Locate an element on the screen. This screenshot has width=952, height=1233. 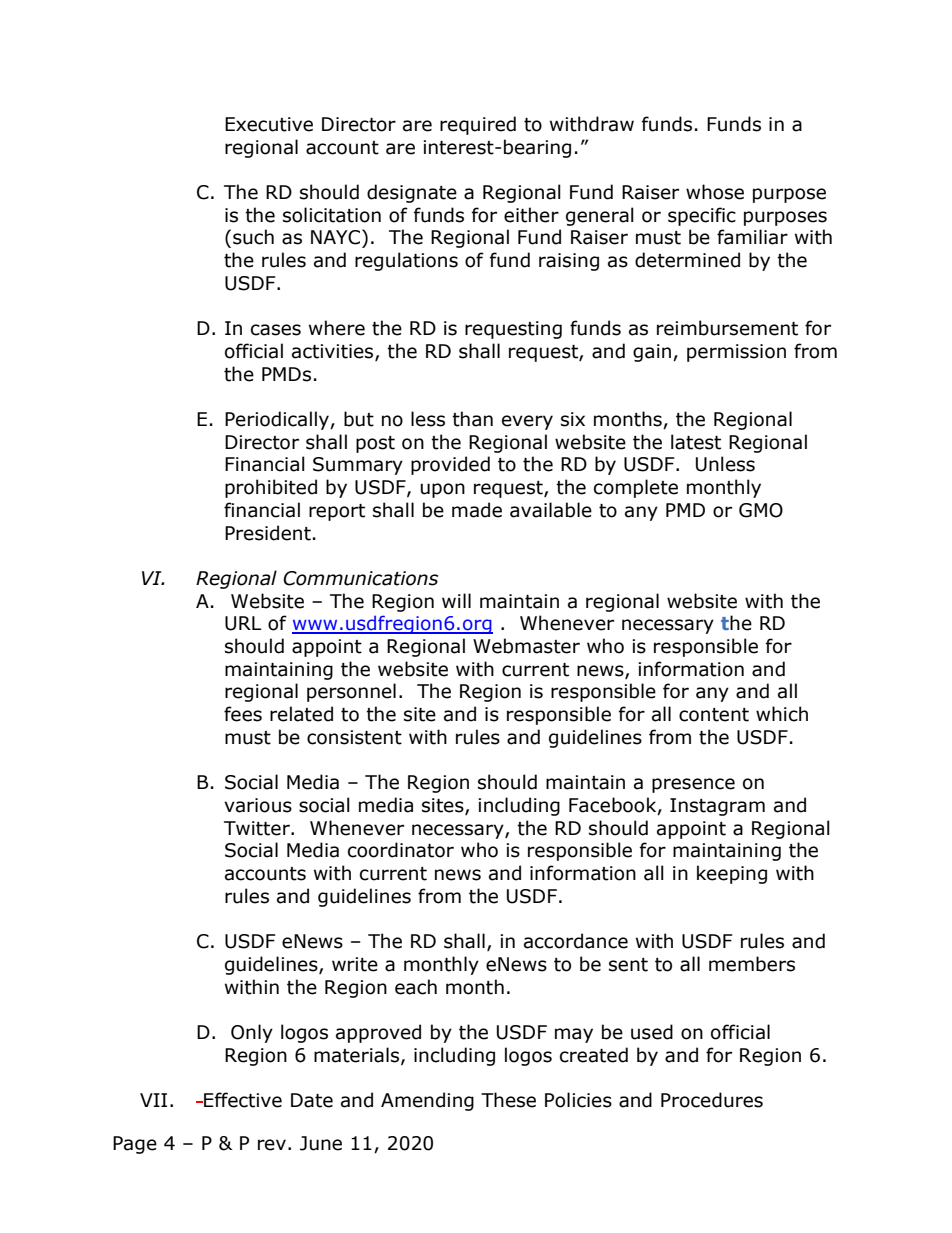
whose is located at coordinates (715, 192).
